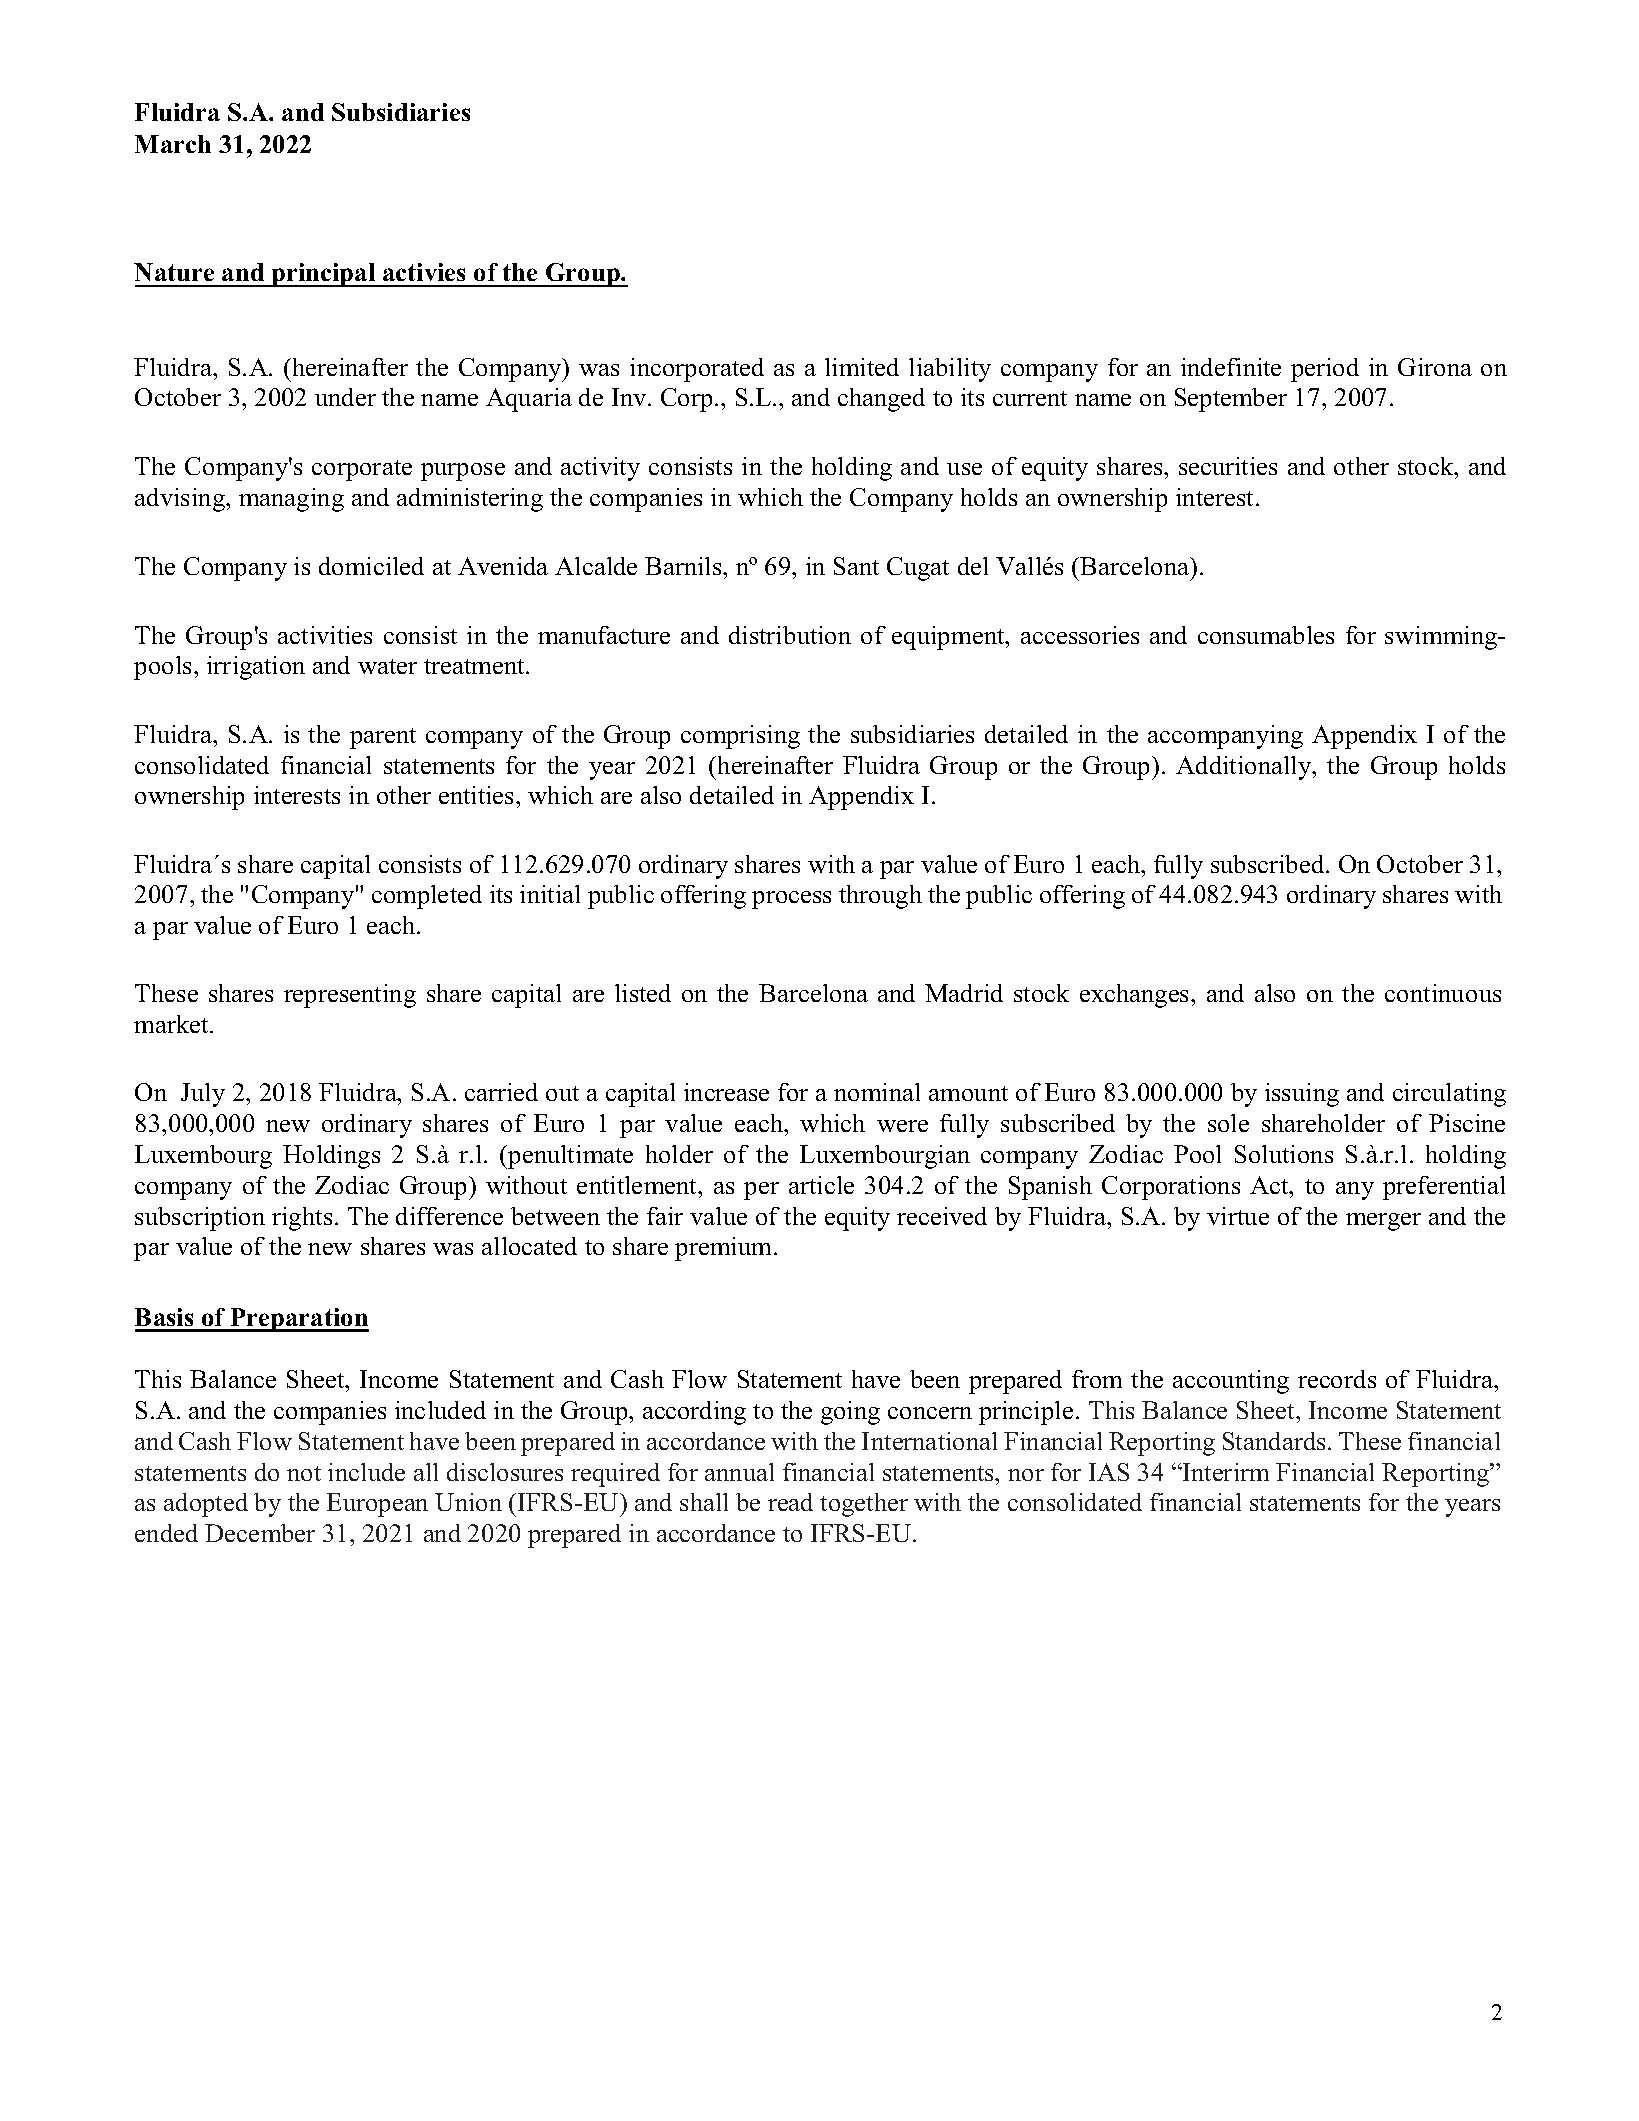 This screenshot has height=2121, width=1639. I want to click on managing, so click(291, 500).
